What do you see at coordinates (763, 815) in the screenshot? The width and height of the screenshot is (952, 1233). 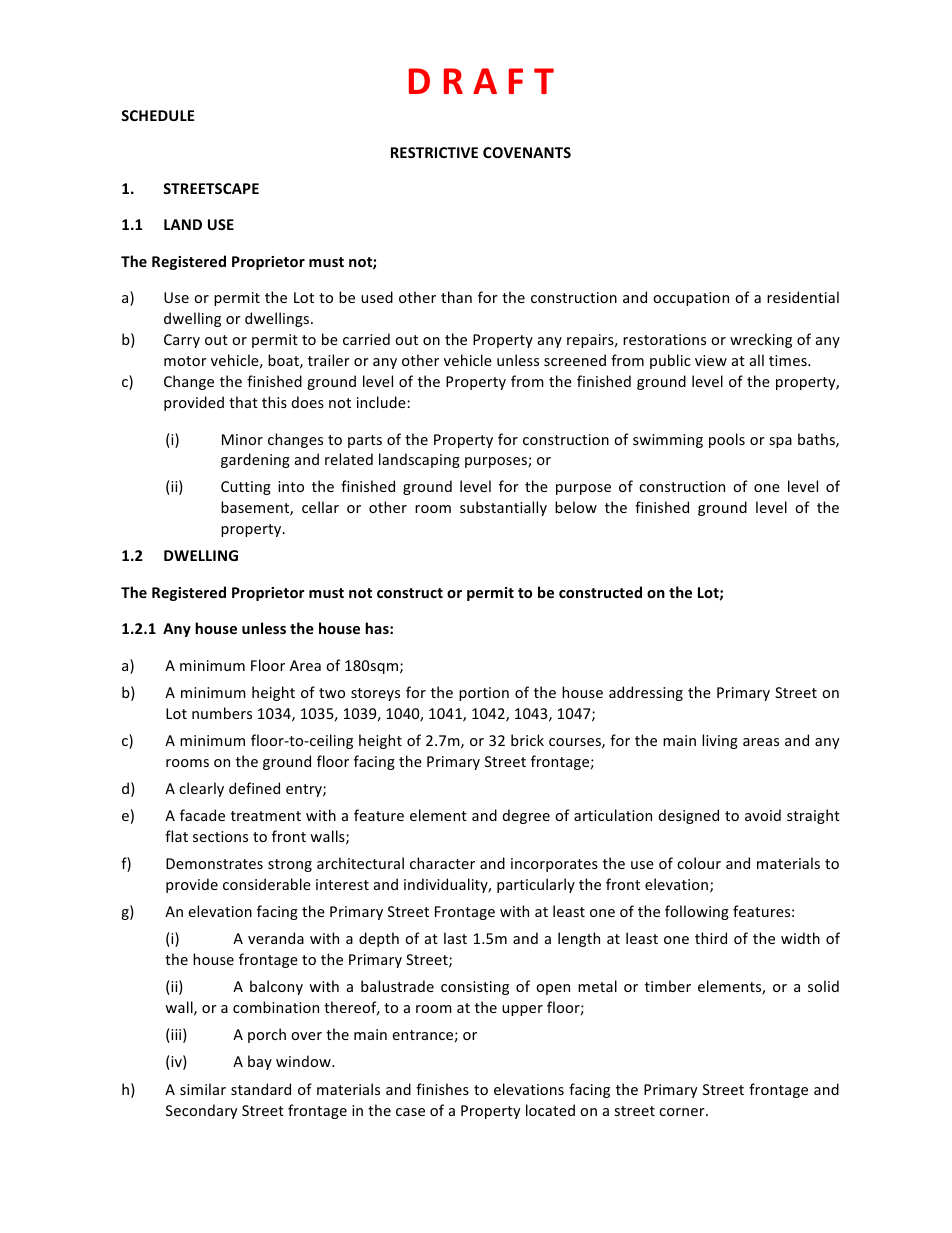 I see `avoid` at bounding box center [763, 815].
